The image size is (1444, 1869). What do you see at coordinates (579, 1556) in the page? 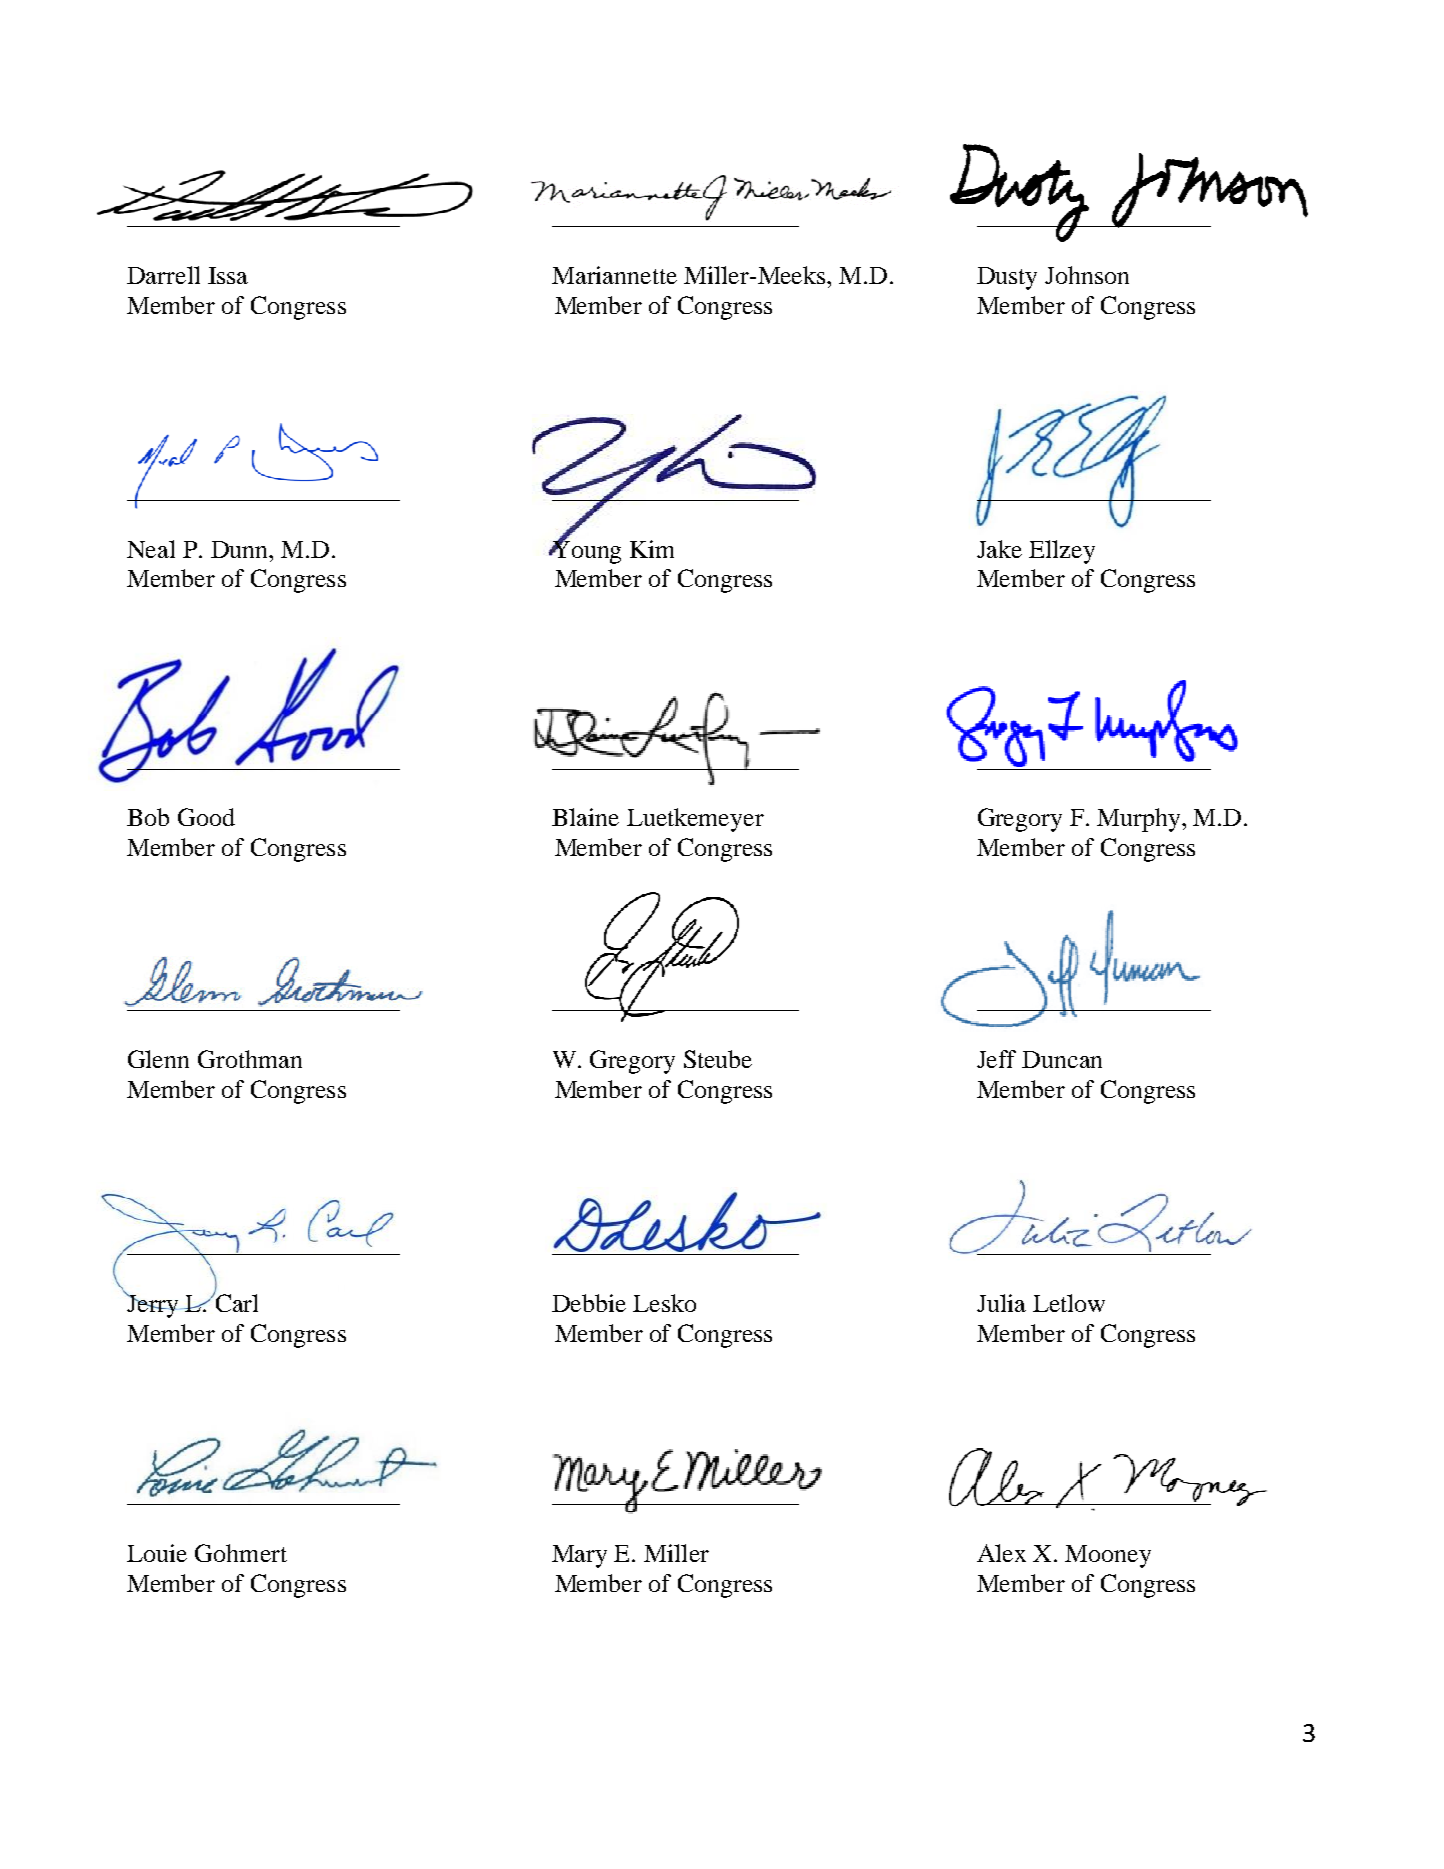
I see `Mary` at bounding box center [579, 1556].
